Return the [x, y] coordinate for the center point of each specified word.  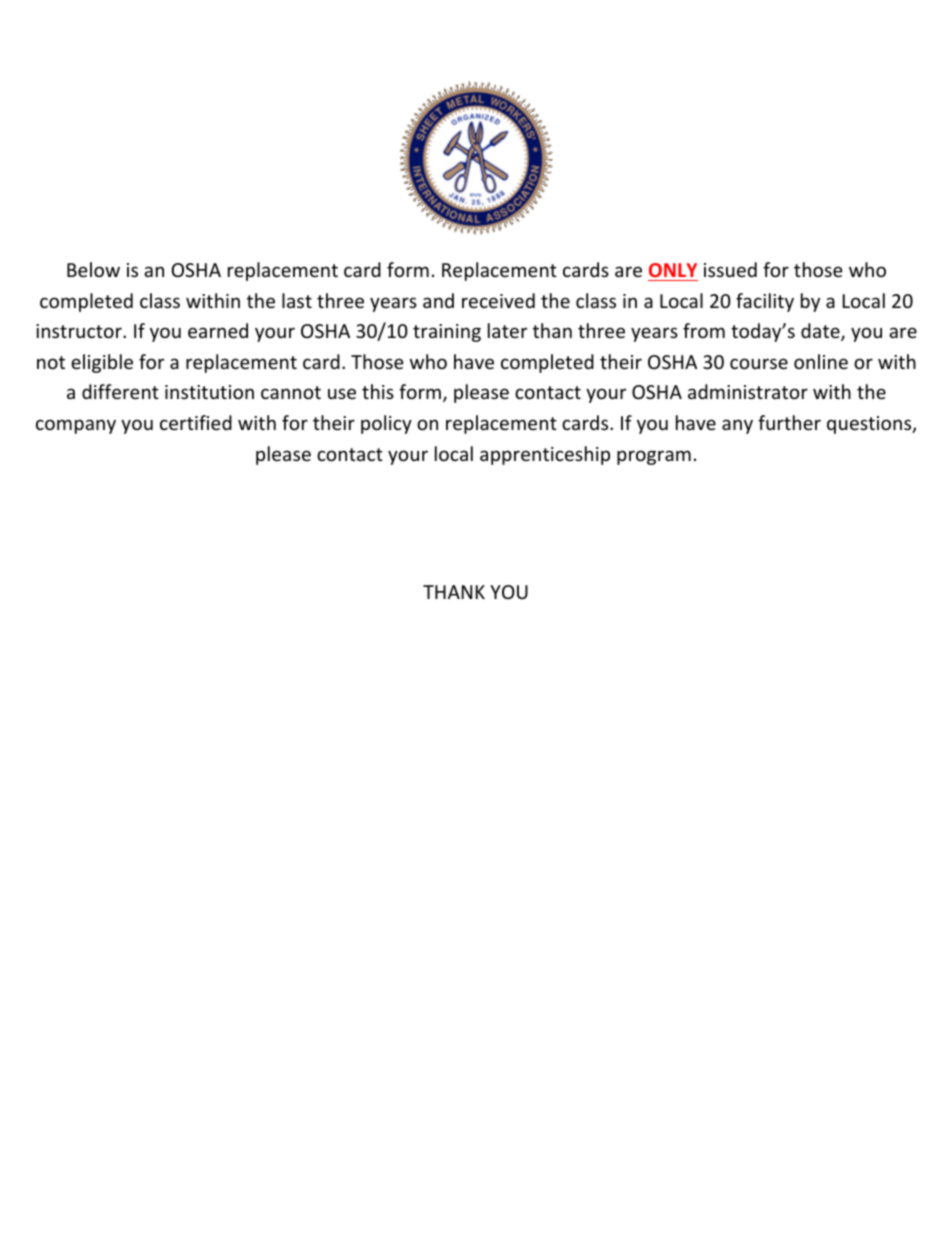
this [378, 391]
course [759, 363]
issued [730, 269]
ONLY [673, 270]
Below [93, 269]
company [76, 426]
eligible [102, 363]
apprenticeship [545, 455]
